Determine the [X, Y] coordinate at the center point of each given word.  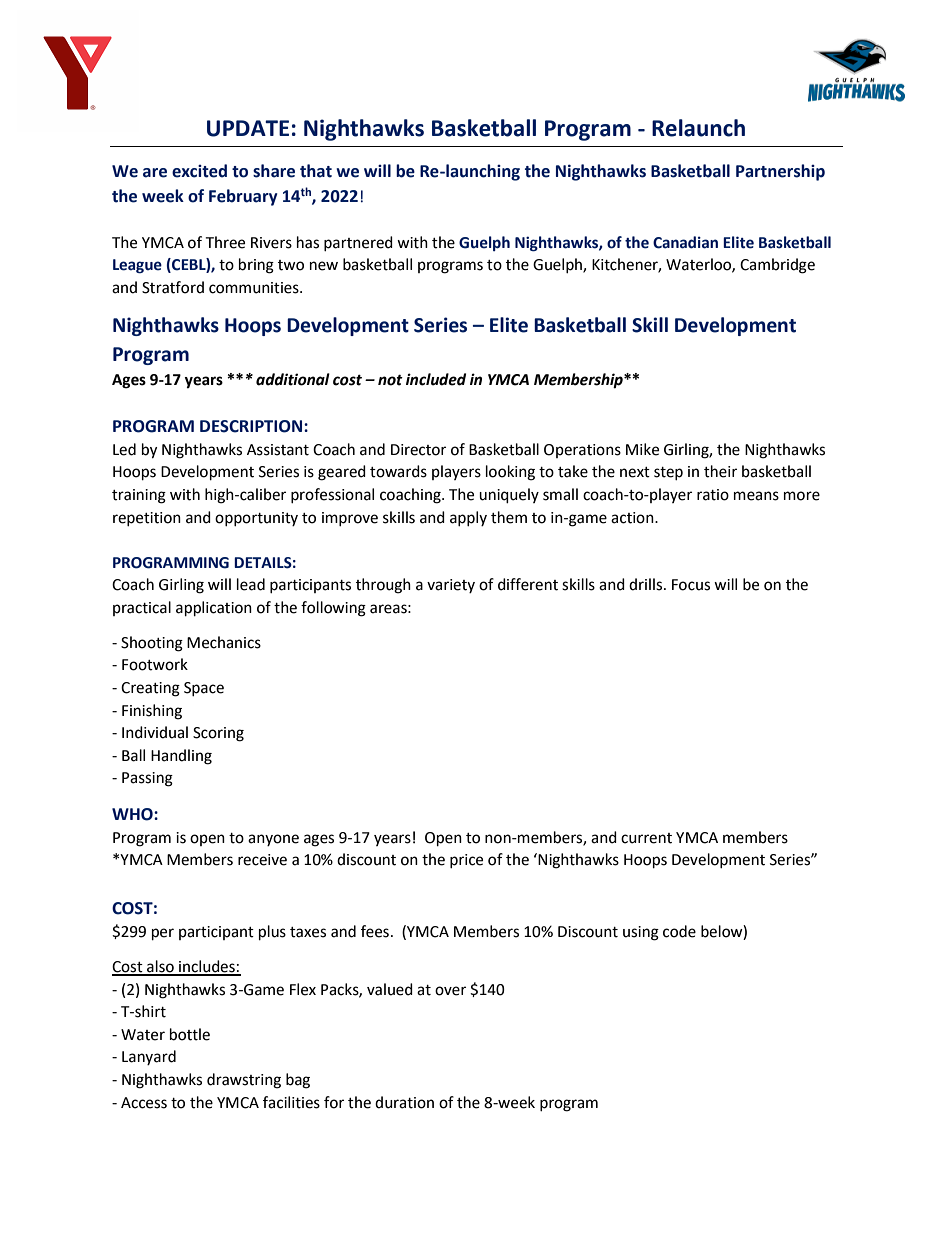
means [756, 496]
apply [468, 518]
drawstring [244, 1081]
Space [204, 689]
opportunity [256, 519]
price [466, 861]
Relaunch [698, 128]
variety [451, 586]
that [316, 171]
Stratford [173, 287]
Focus [691, 585]
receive [262, 860]
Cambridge [777, 266]
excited [199, 171]
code [679, 931]
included [436, 379]
